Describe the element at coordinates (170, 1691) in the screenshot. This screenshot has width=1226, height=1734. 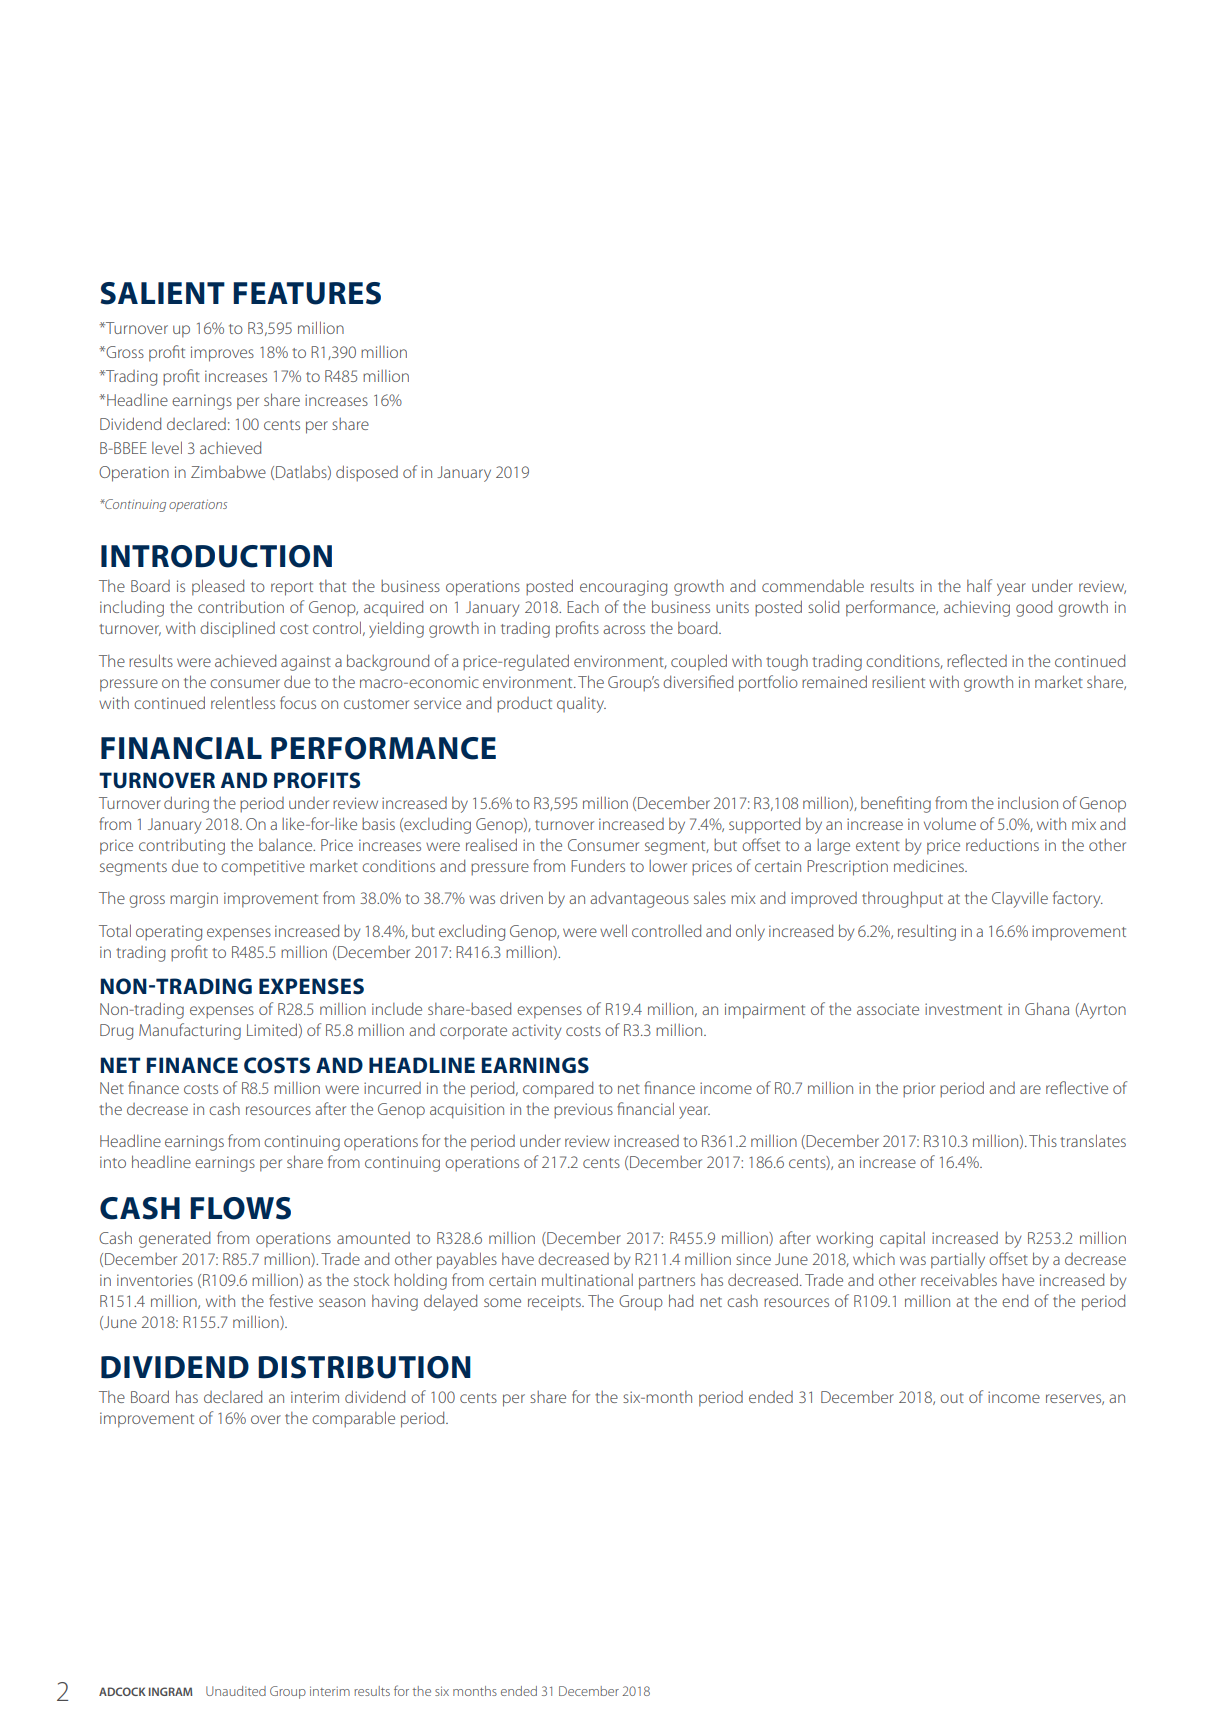
I see `INGRAM` at that location.
